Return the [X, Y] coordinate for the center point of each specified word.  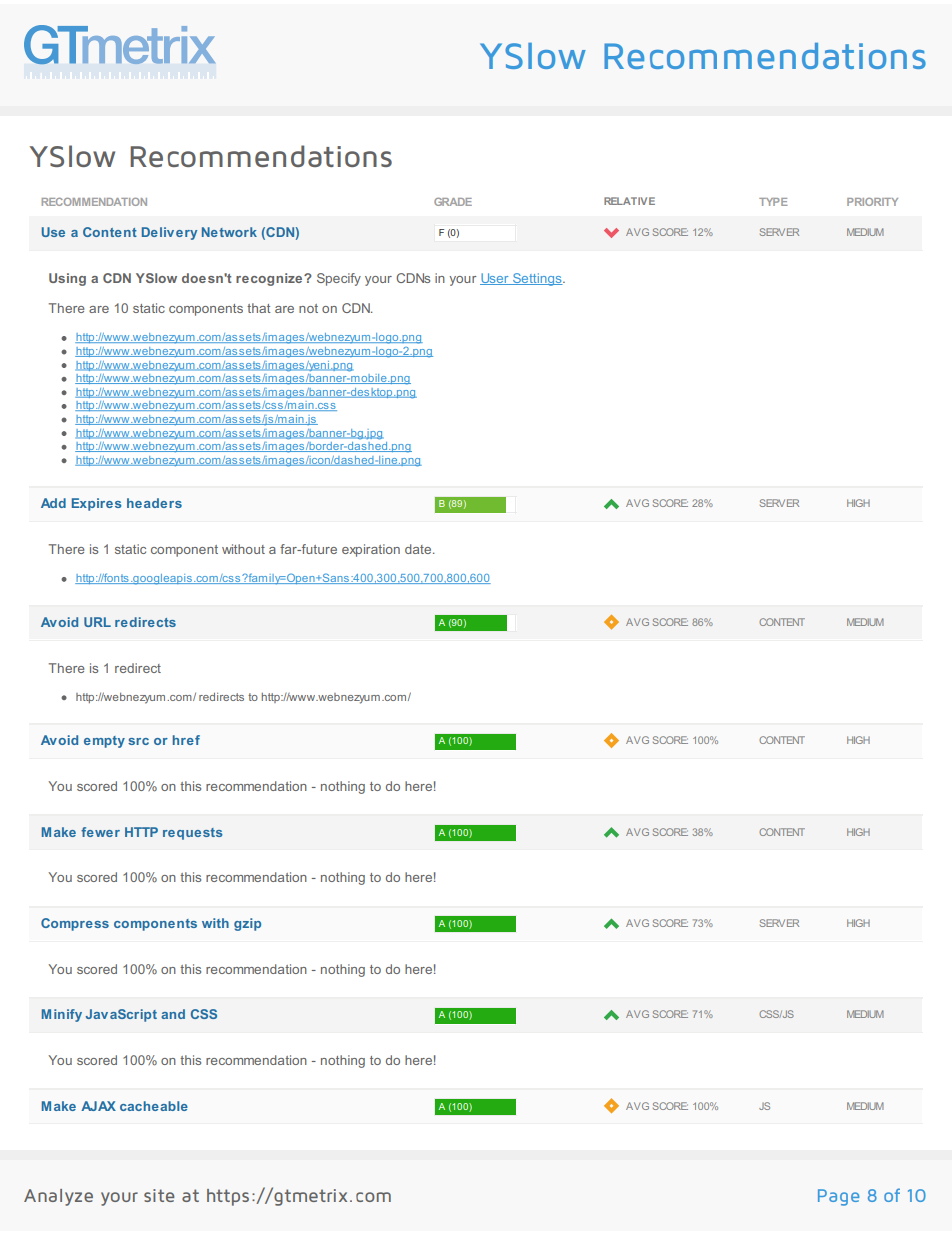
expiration [371, 550]
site [159, 1195]
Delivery [169, 233]
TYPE [773, 202]
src [138, 741]
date [419, 549]
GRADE [453, 202]
